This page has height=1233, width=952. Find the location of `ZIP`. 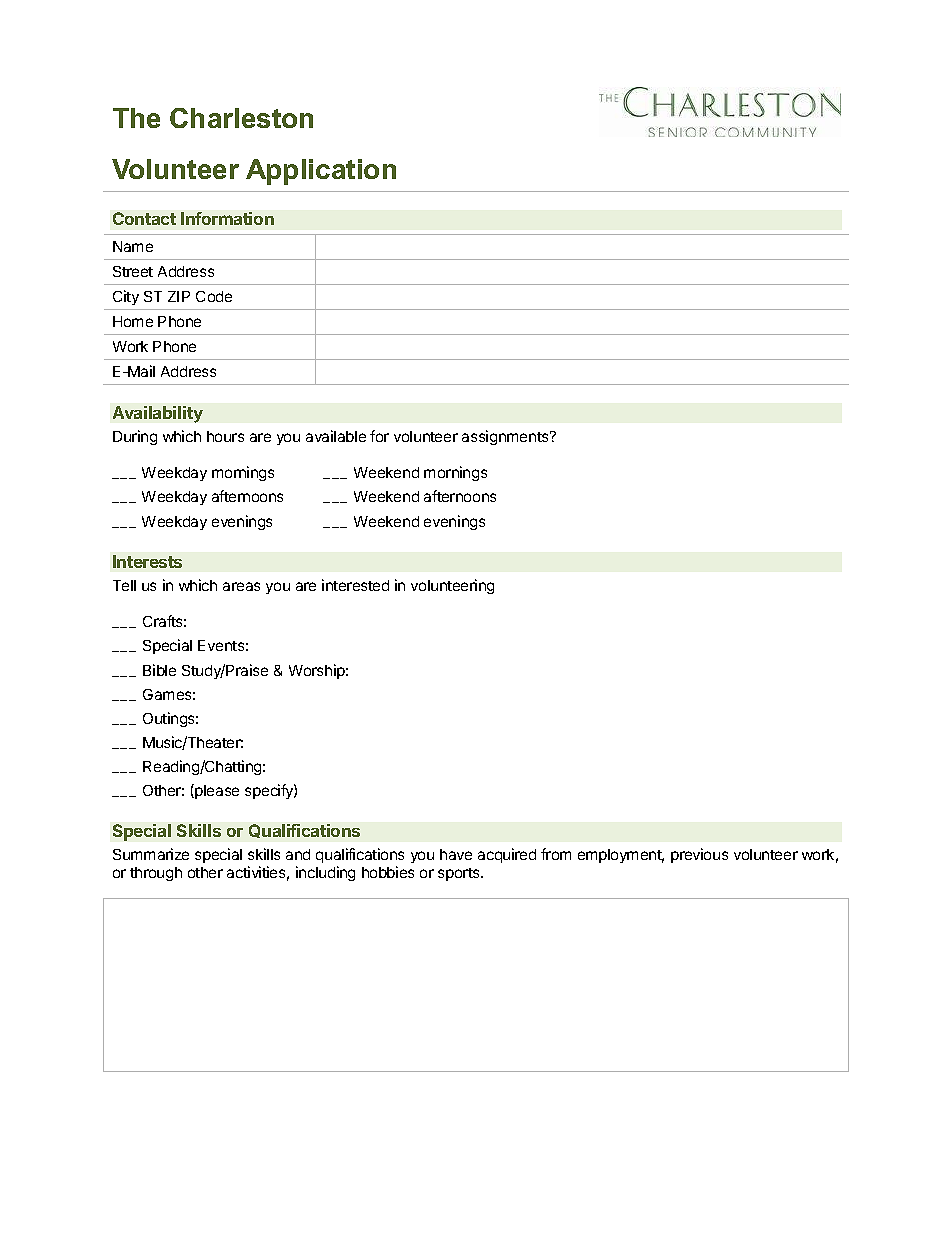

ZIP is located at coordinates (179, 296).
